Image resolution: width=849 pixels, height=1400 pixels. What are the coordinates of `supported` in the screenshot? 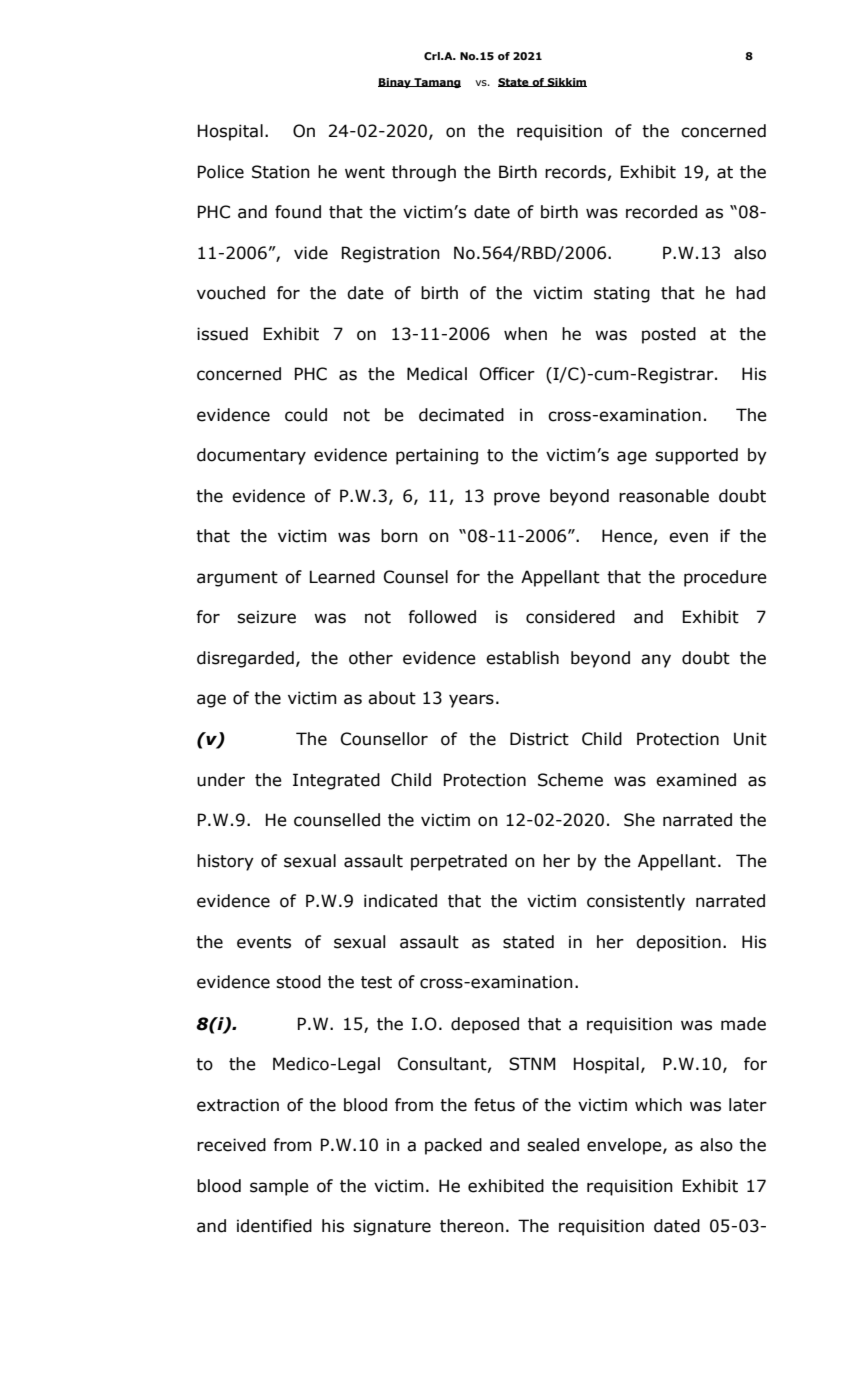 It's located at (696, 456).
